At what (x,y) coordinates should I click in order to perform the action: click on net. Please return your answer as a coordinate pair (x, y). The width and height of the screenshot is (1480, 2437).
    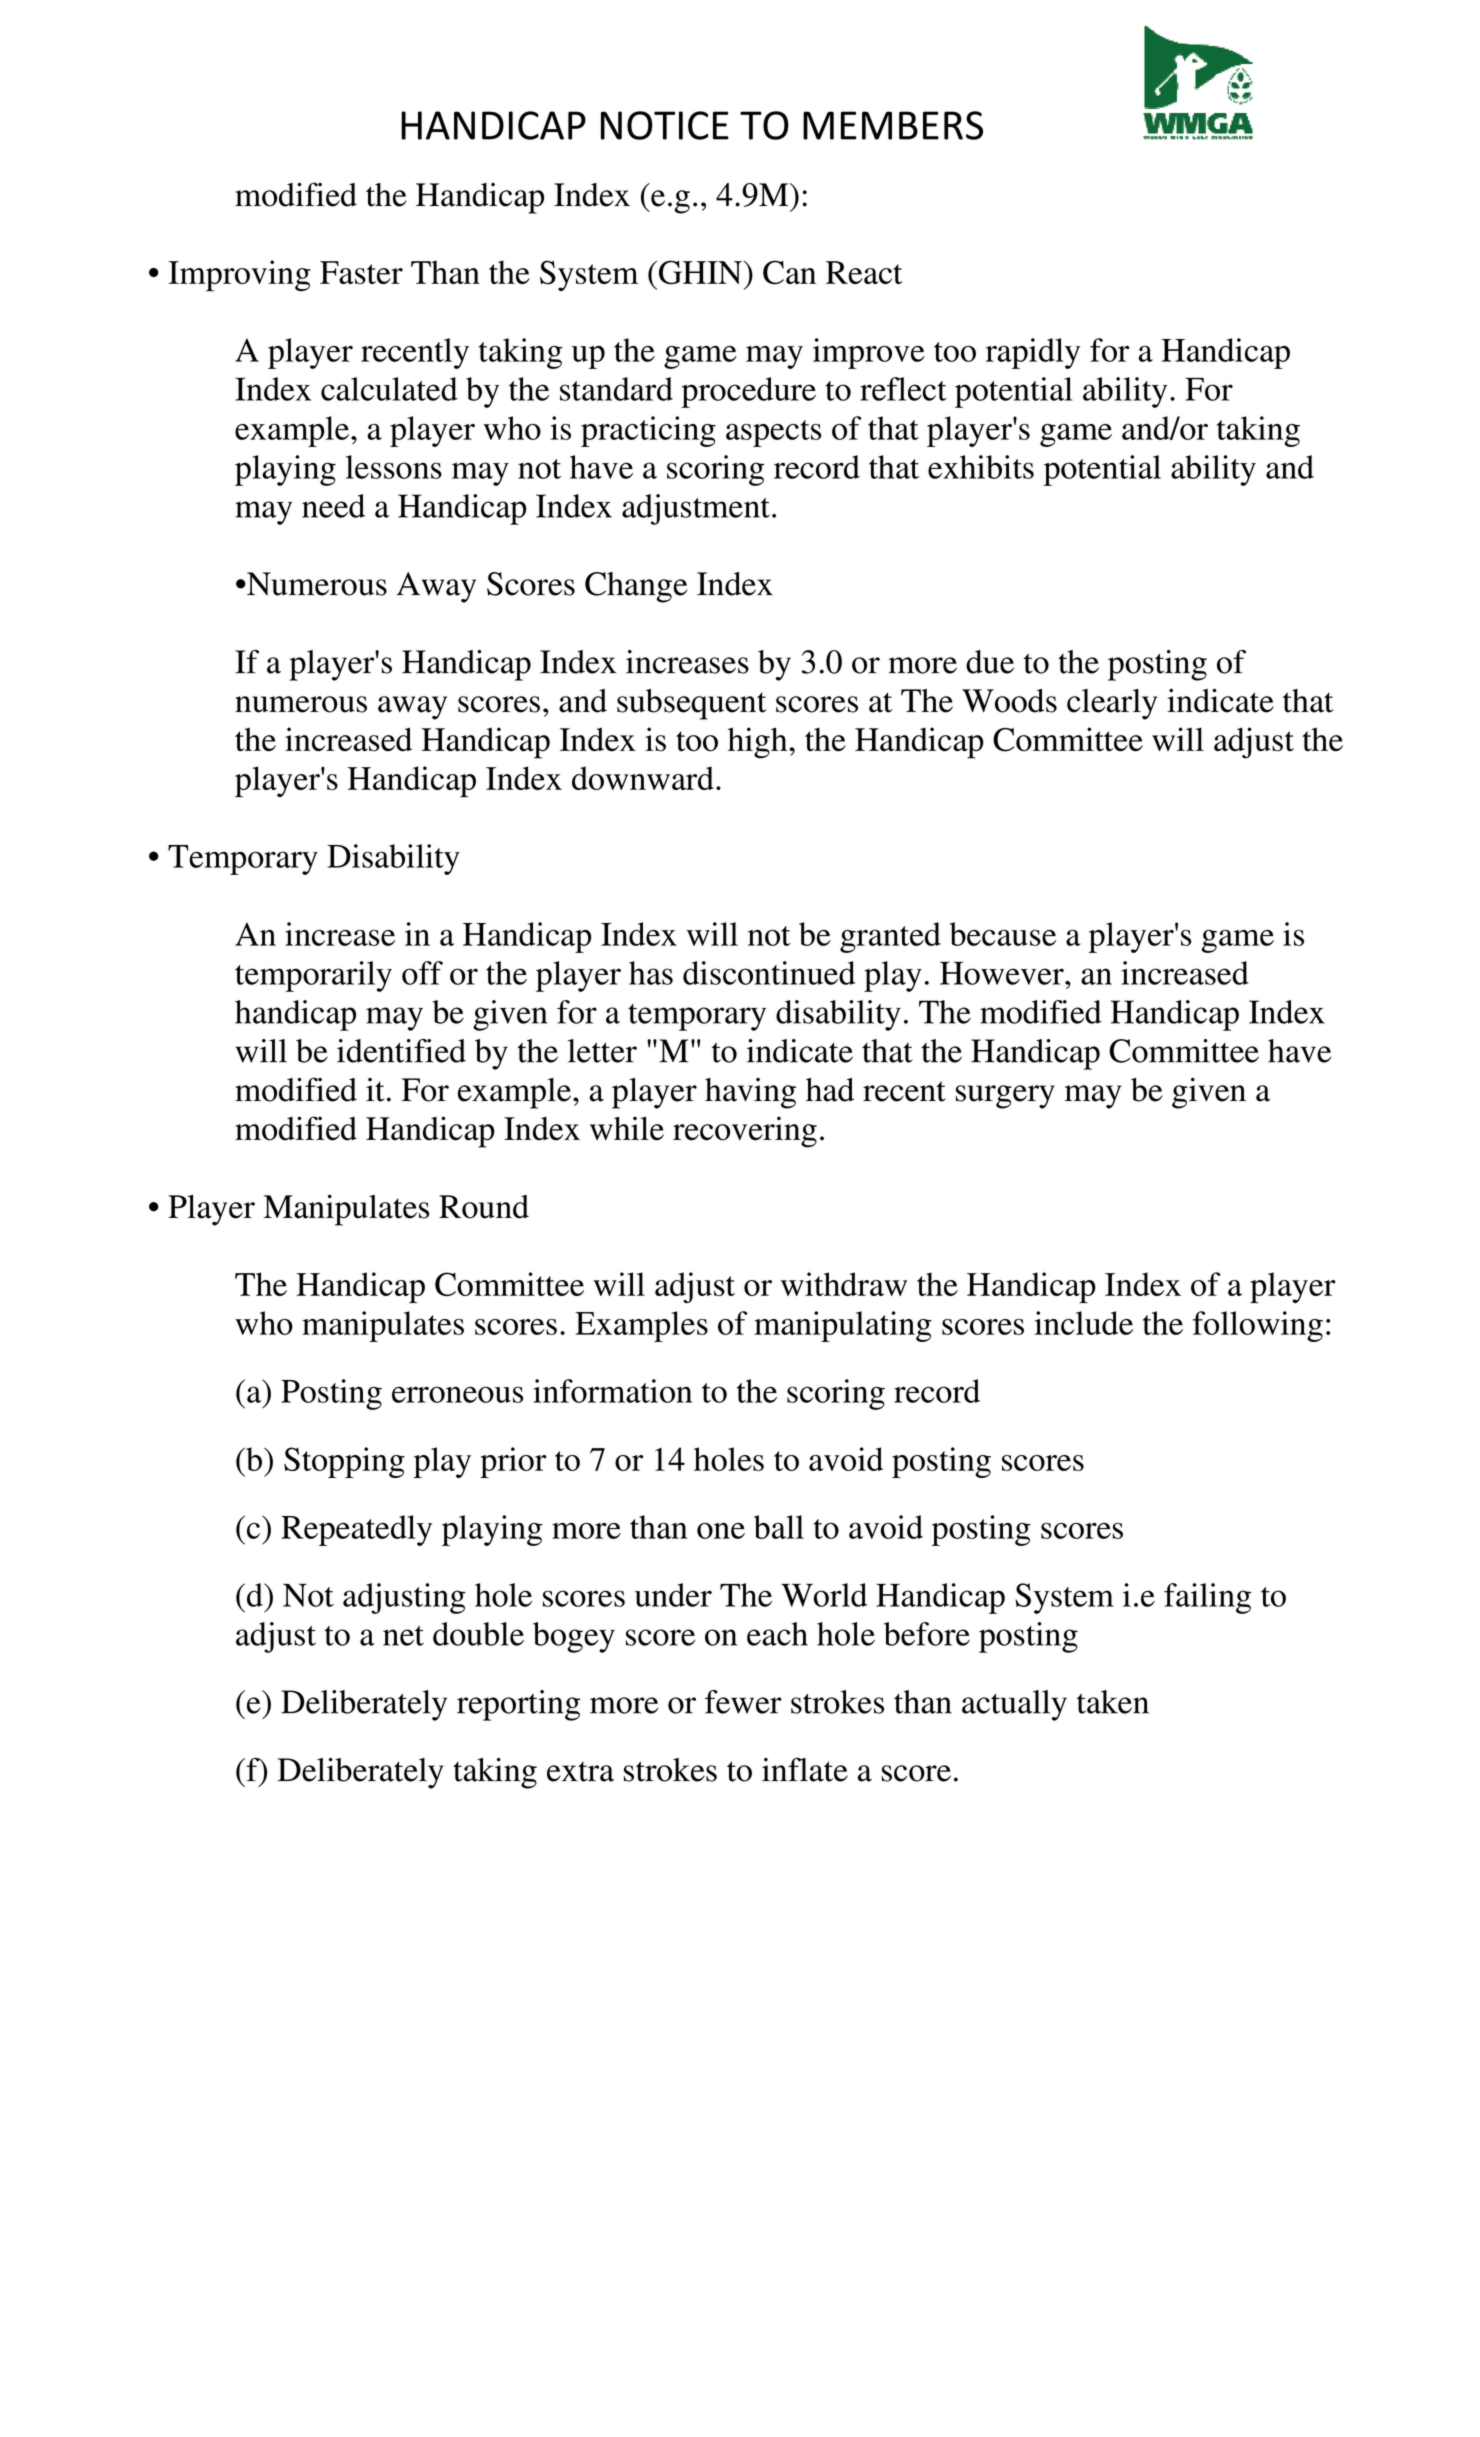
    Looking at the image, I should click on (403, 1636).
